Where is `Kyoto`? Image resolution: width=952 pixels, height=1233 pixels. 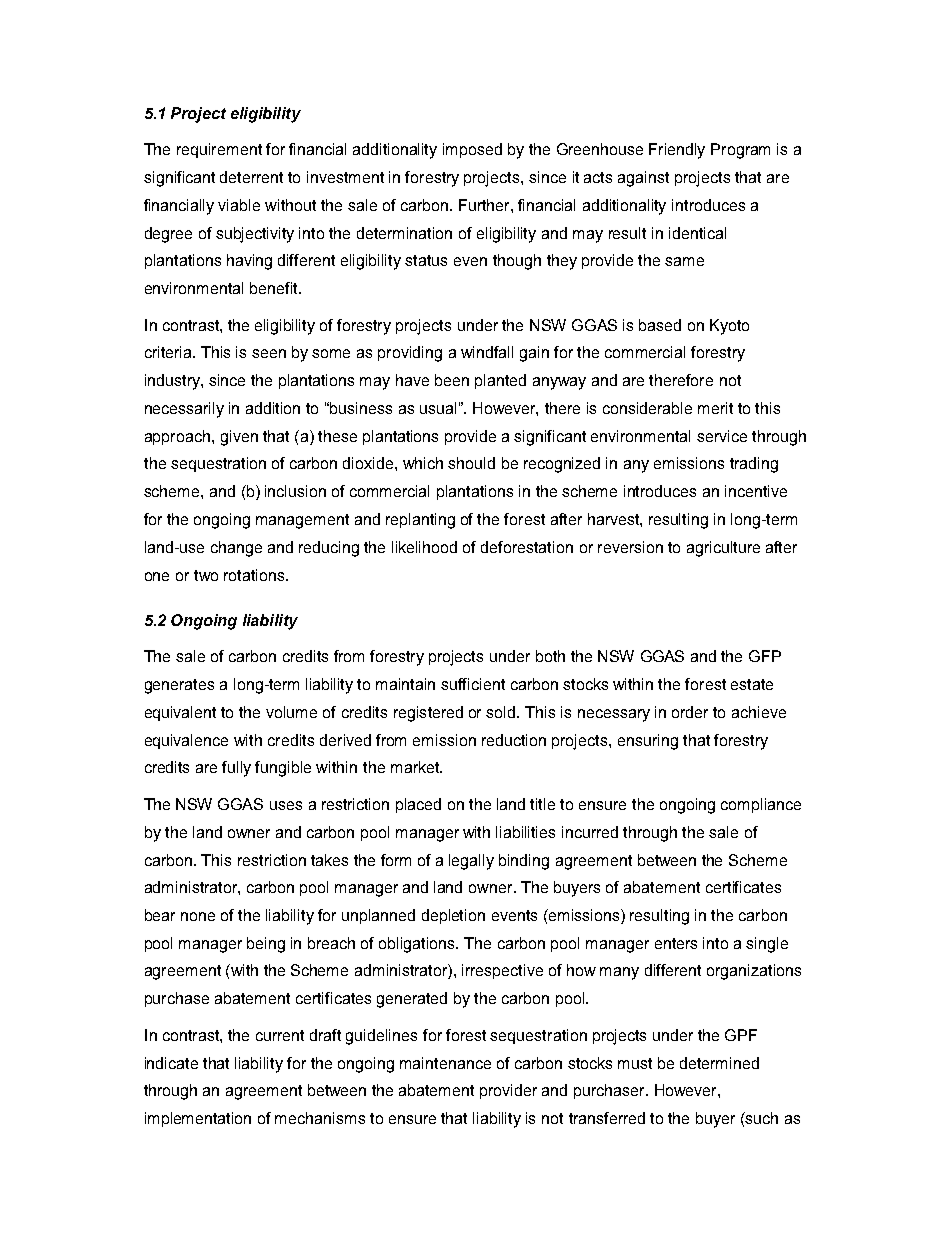 Kyoto is located at coordinates (729, 327).
